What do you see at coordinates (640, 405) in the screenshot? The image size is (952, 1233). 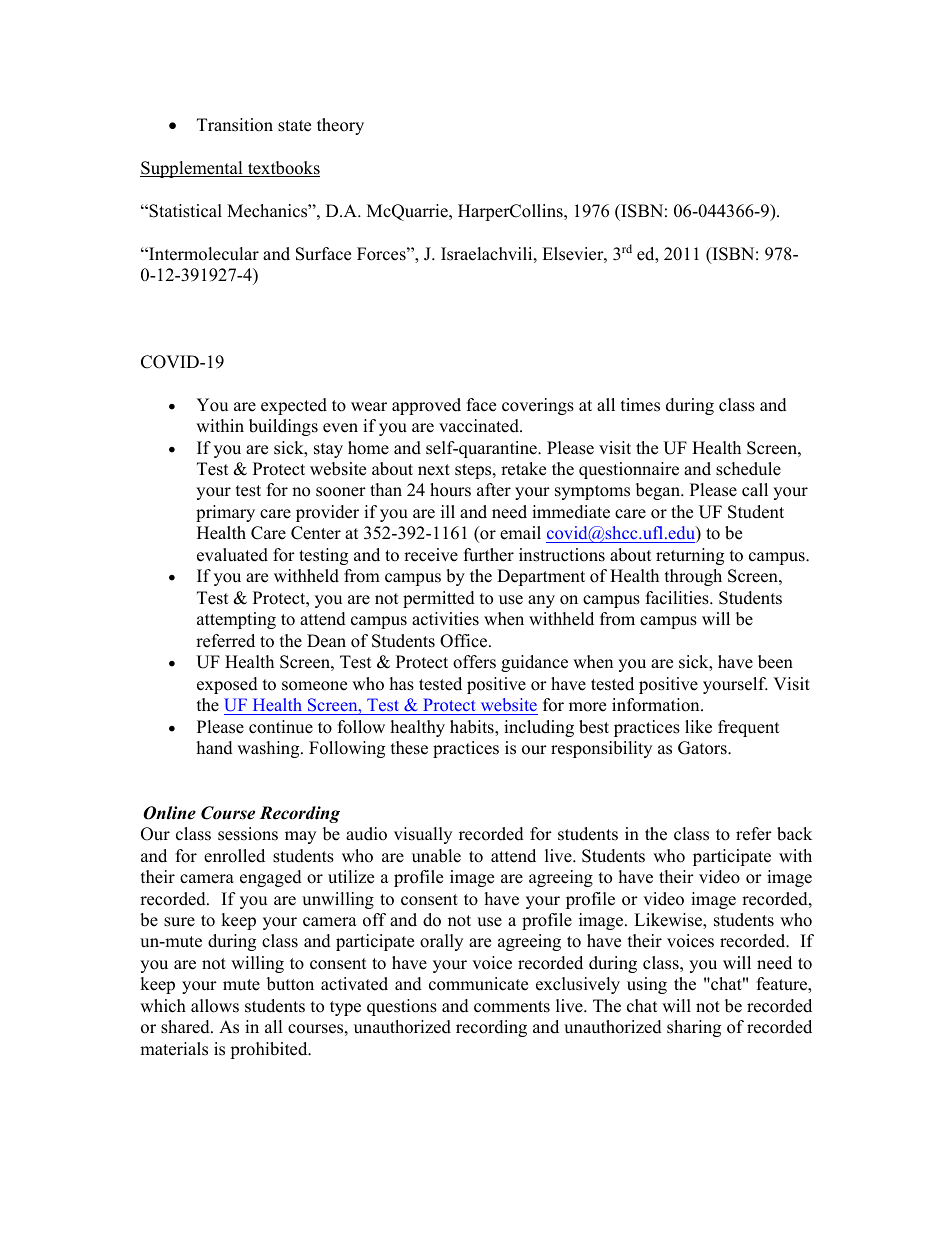 I see `times` at bounding box center [640, 405].
